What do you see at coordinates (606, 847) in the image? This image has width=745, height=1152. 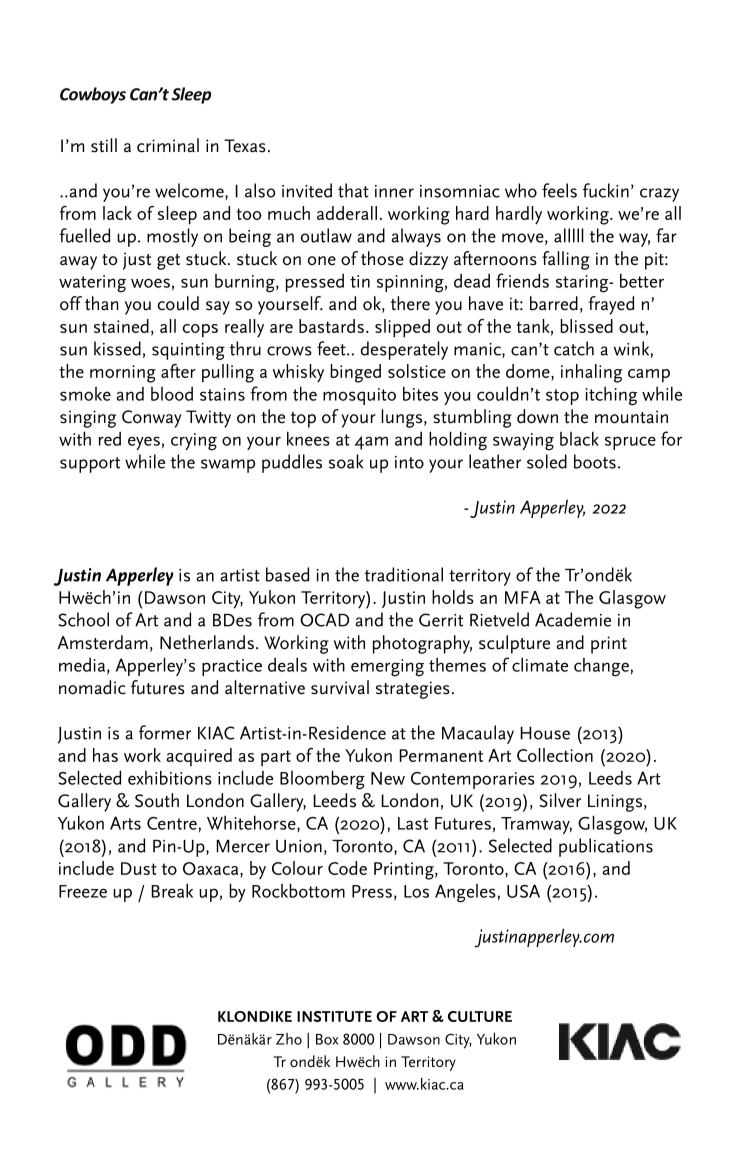 I see `publications` at bounding box center [606, 847].
